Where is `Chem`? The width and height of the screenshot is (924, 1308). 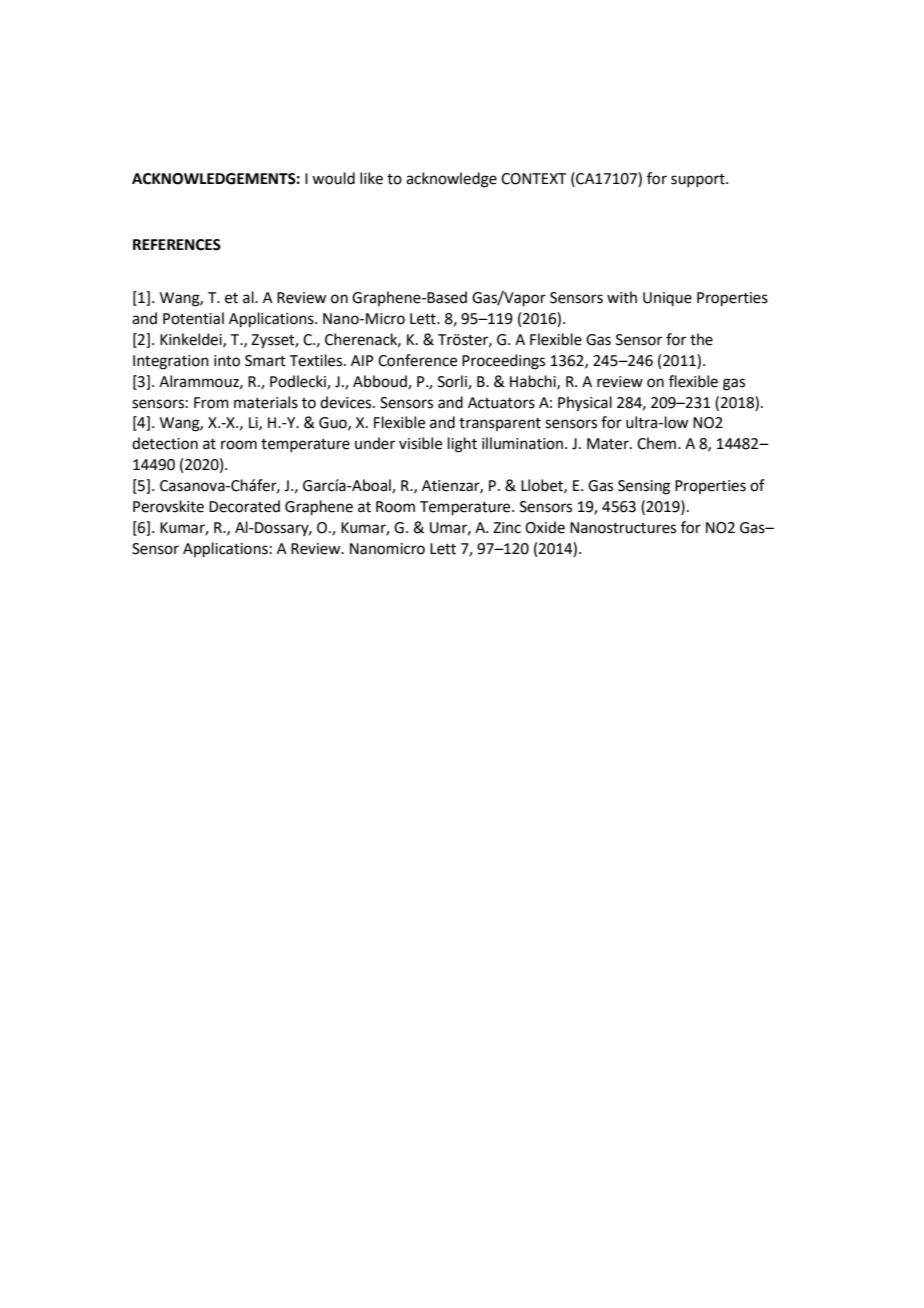
Chem is located at coordinates (658, 443).
